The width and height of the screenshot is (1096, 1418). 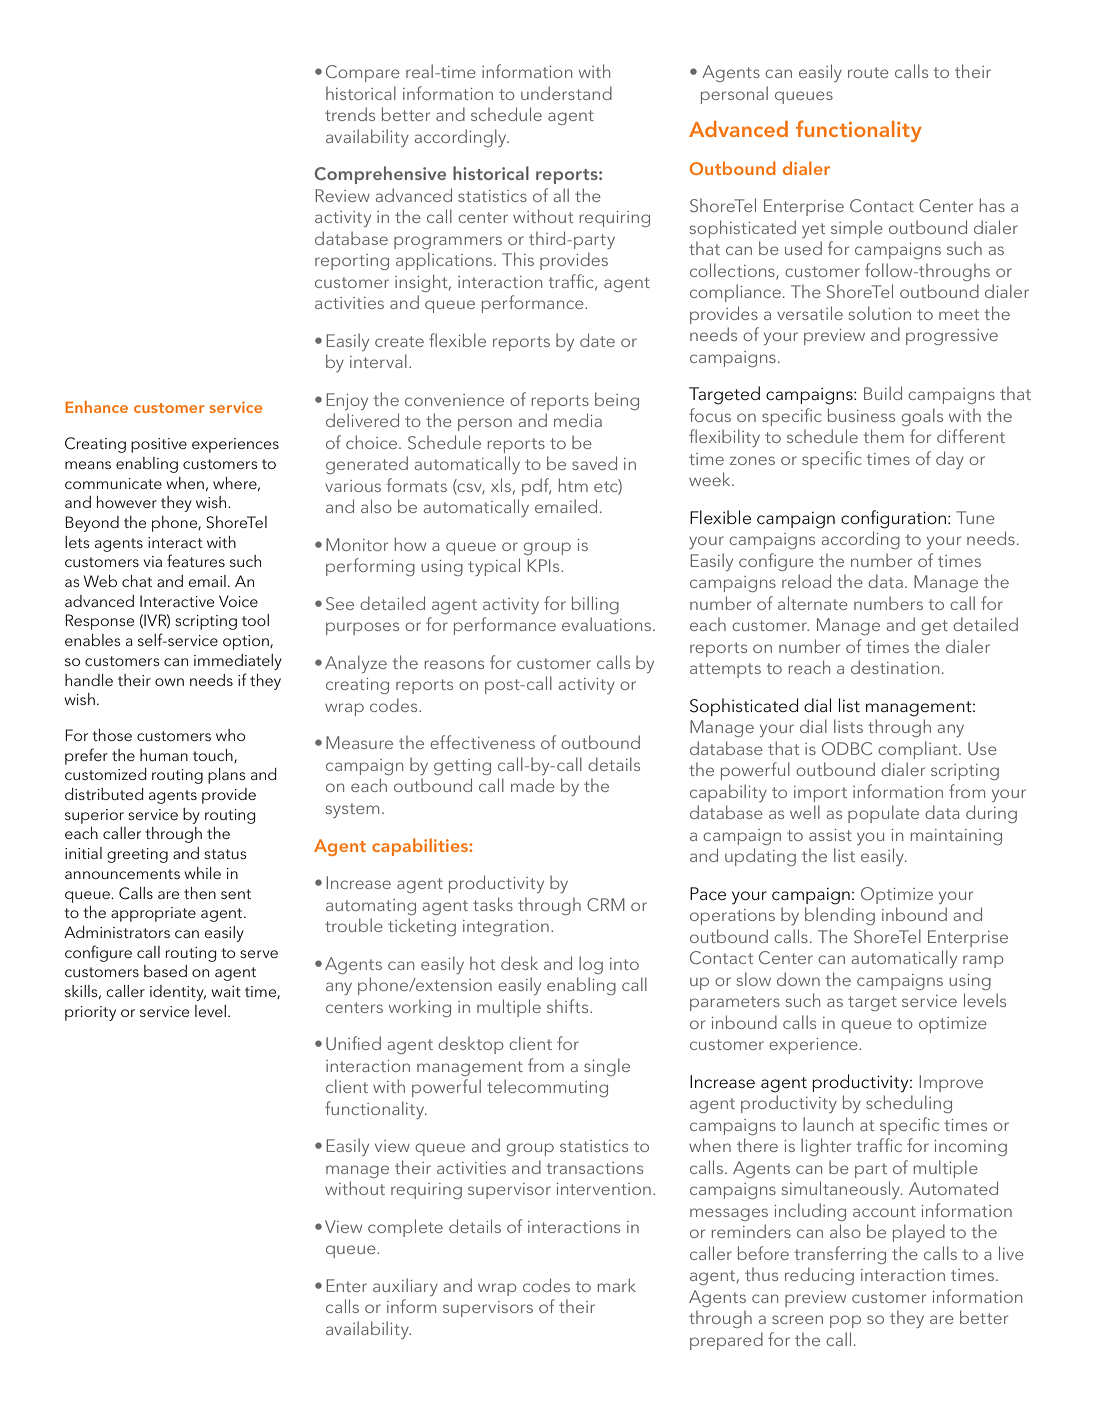 What do you see at coordinates (840, 916) in the screenshot?
I see `blending` at bounding box center [840, 916].
